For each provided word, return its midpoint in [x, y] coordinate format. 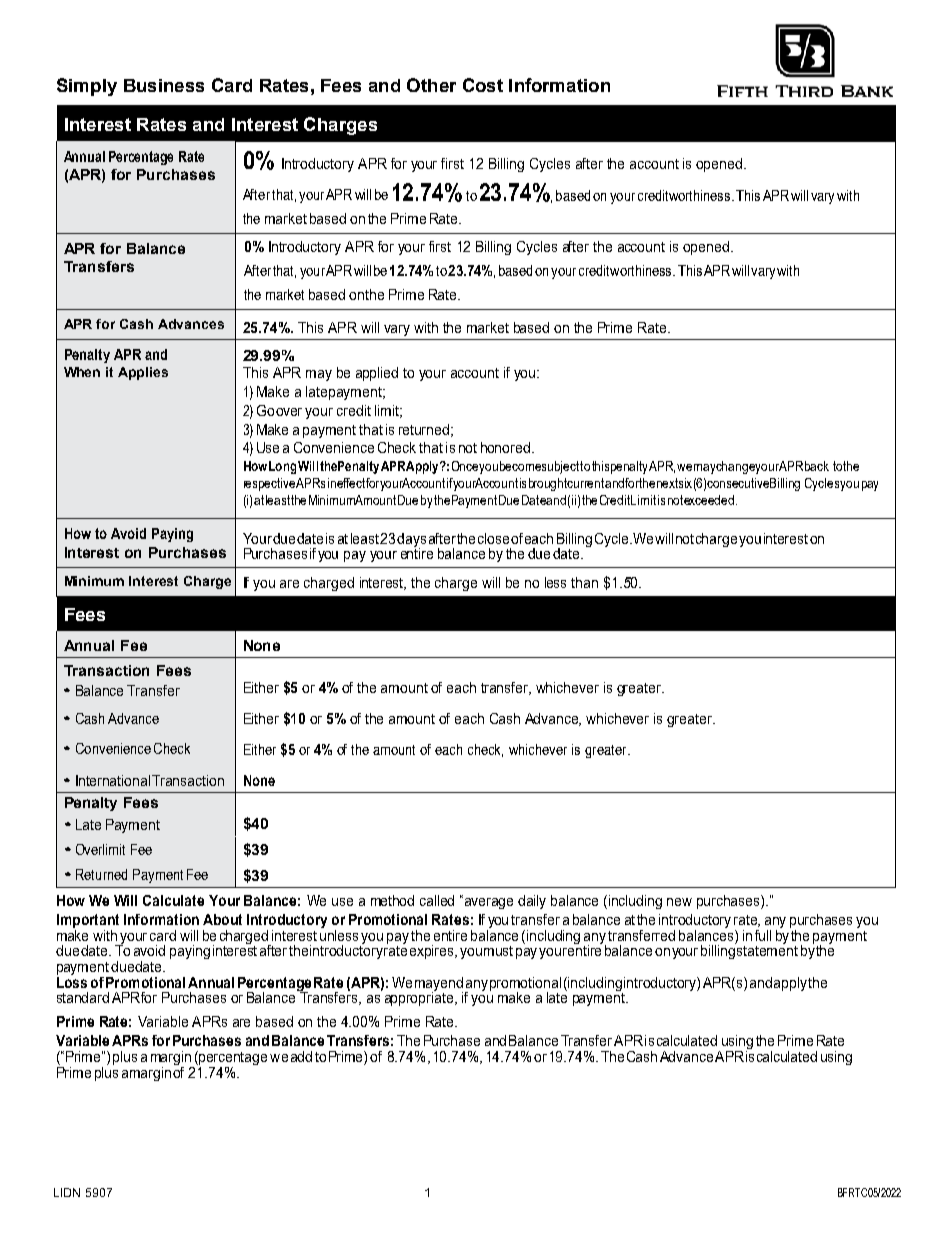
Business [164, 85]
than [584, 582]
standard [83, 997]
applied [377, 374]
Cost [483, 85]
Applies [143, 373]
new [679, 902]
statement [767, 949]
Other [431, 85]
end [451, 982]
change [736, 467]
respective [269, 484]
